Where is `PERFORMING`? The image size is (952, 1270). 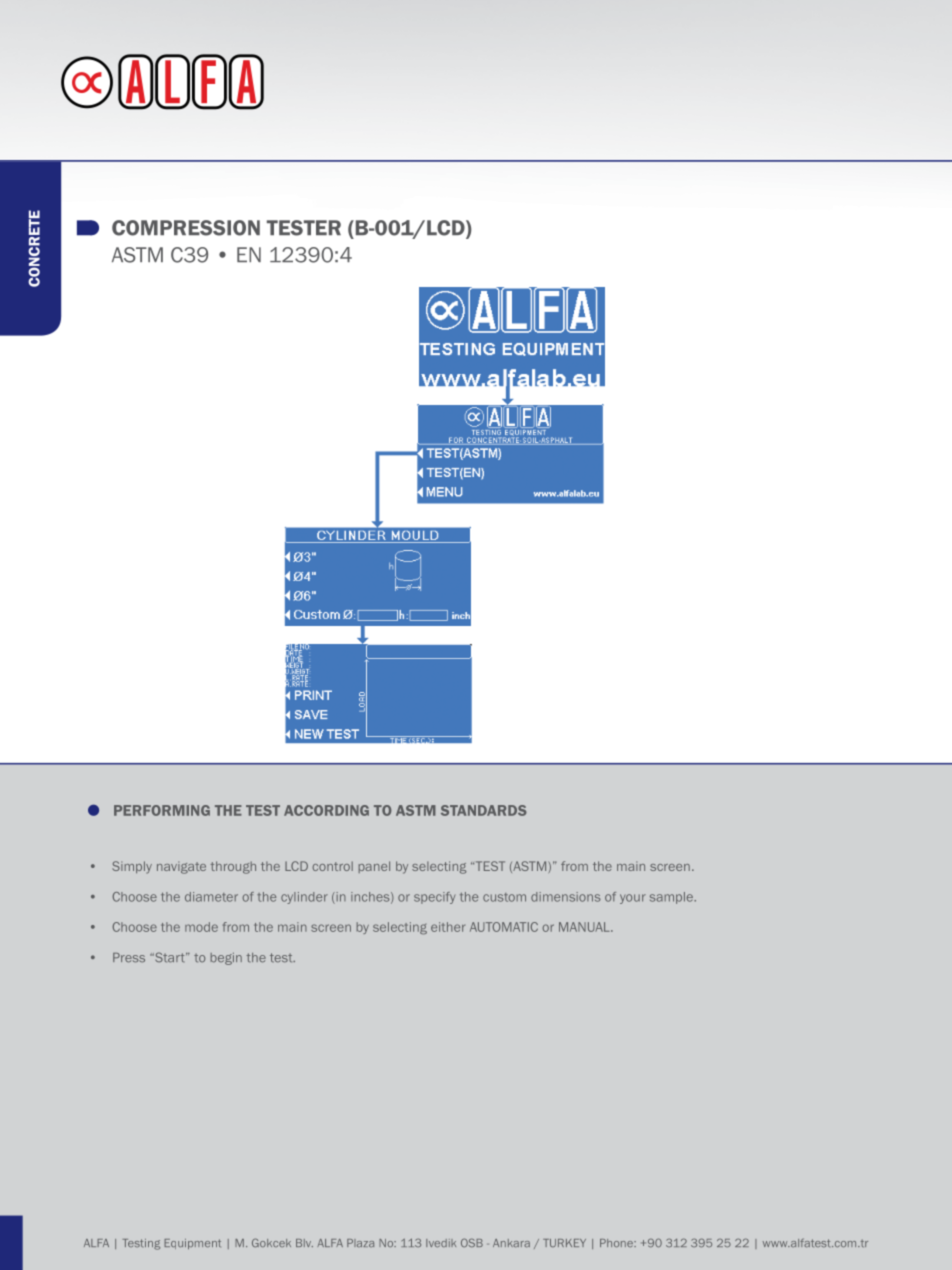
PERFORMING is located at coordinates (162, 810).
